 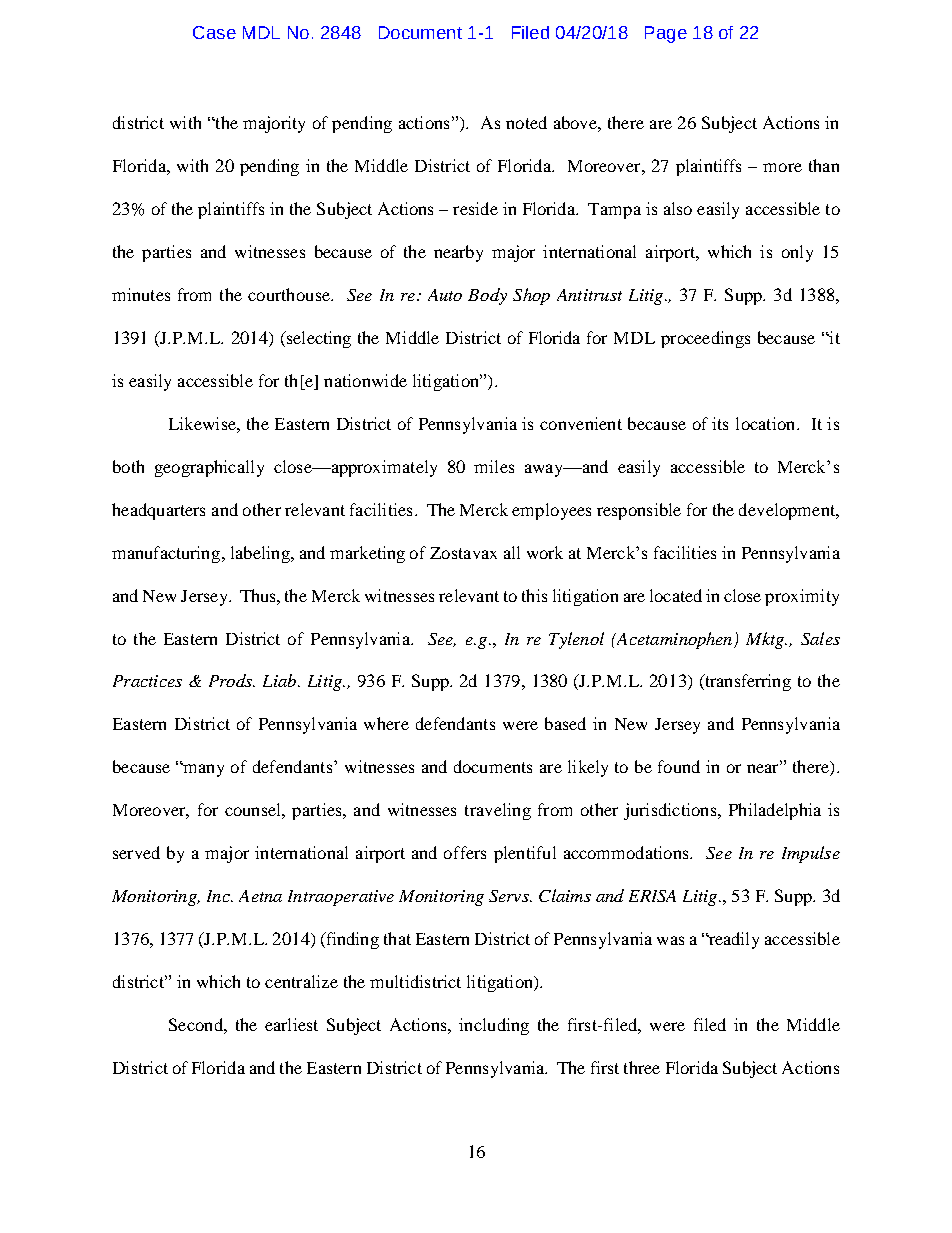 What do you see at coordinates (526, 122) in the page?
I see `noted` at bounding box center [526, 122].
